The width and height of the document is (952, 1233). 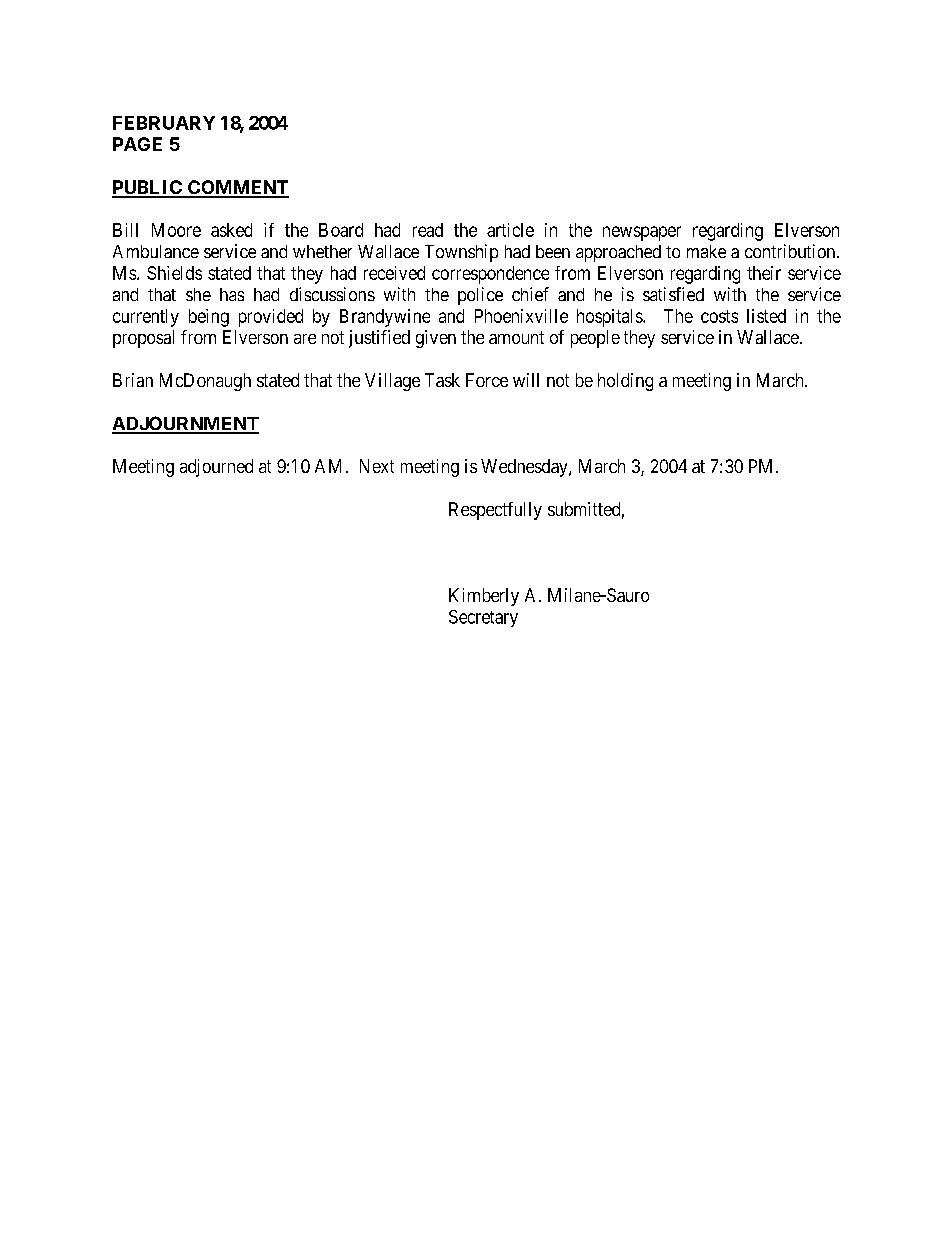 What do you see at coordinates (484, 597) in the document?
I see `Kimberly` at bounding box center [484, 597].
